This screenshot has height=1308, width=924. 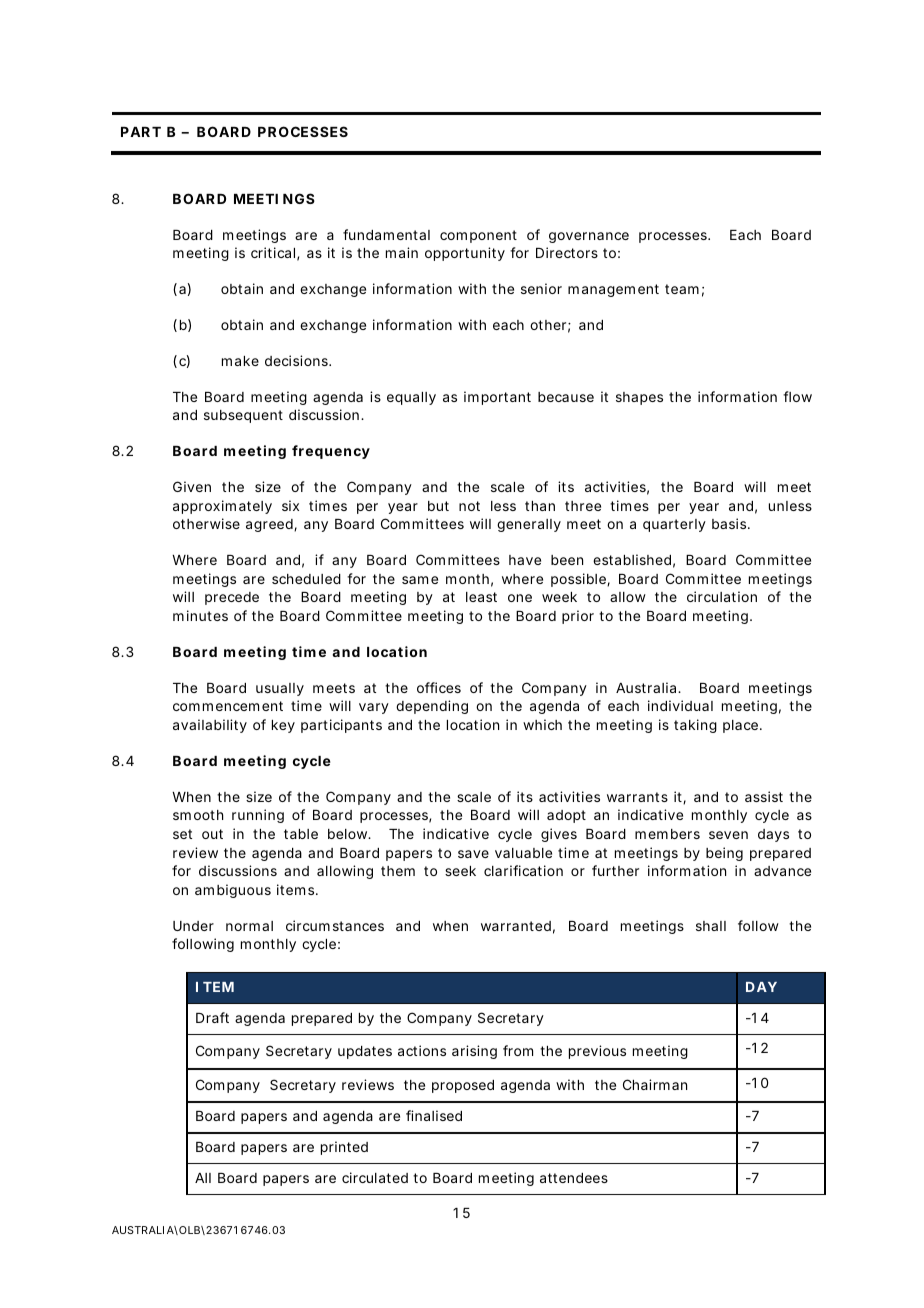 What do you see at coordinates (240, 361) in the screenshot?
I see `make` at bounding box center [240, 361].
